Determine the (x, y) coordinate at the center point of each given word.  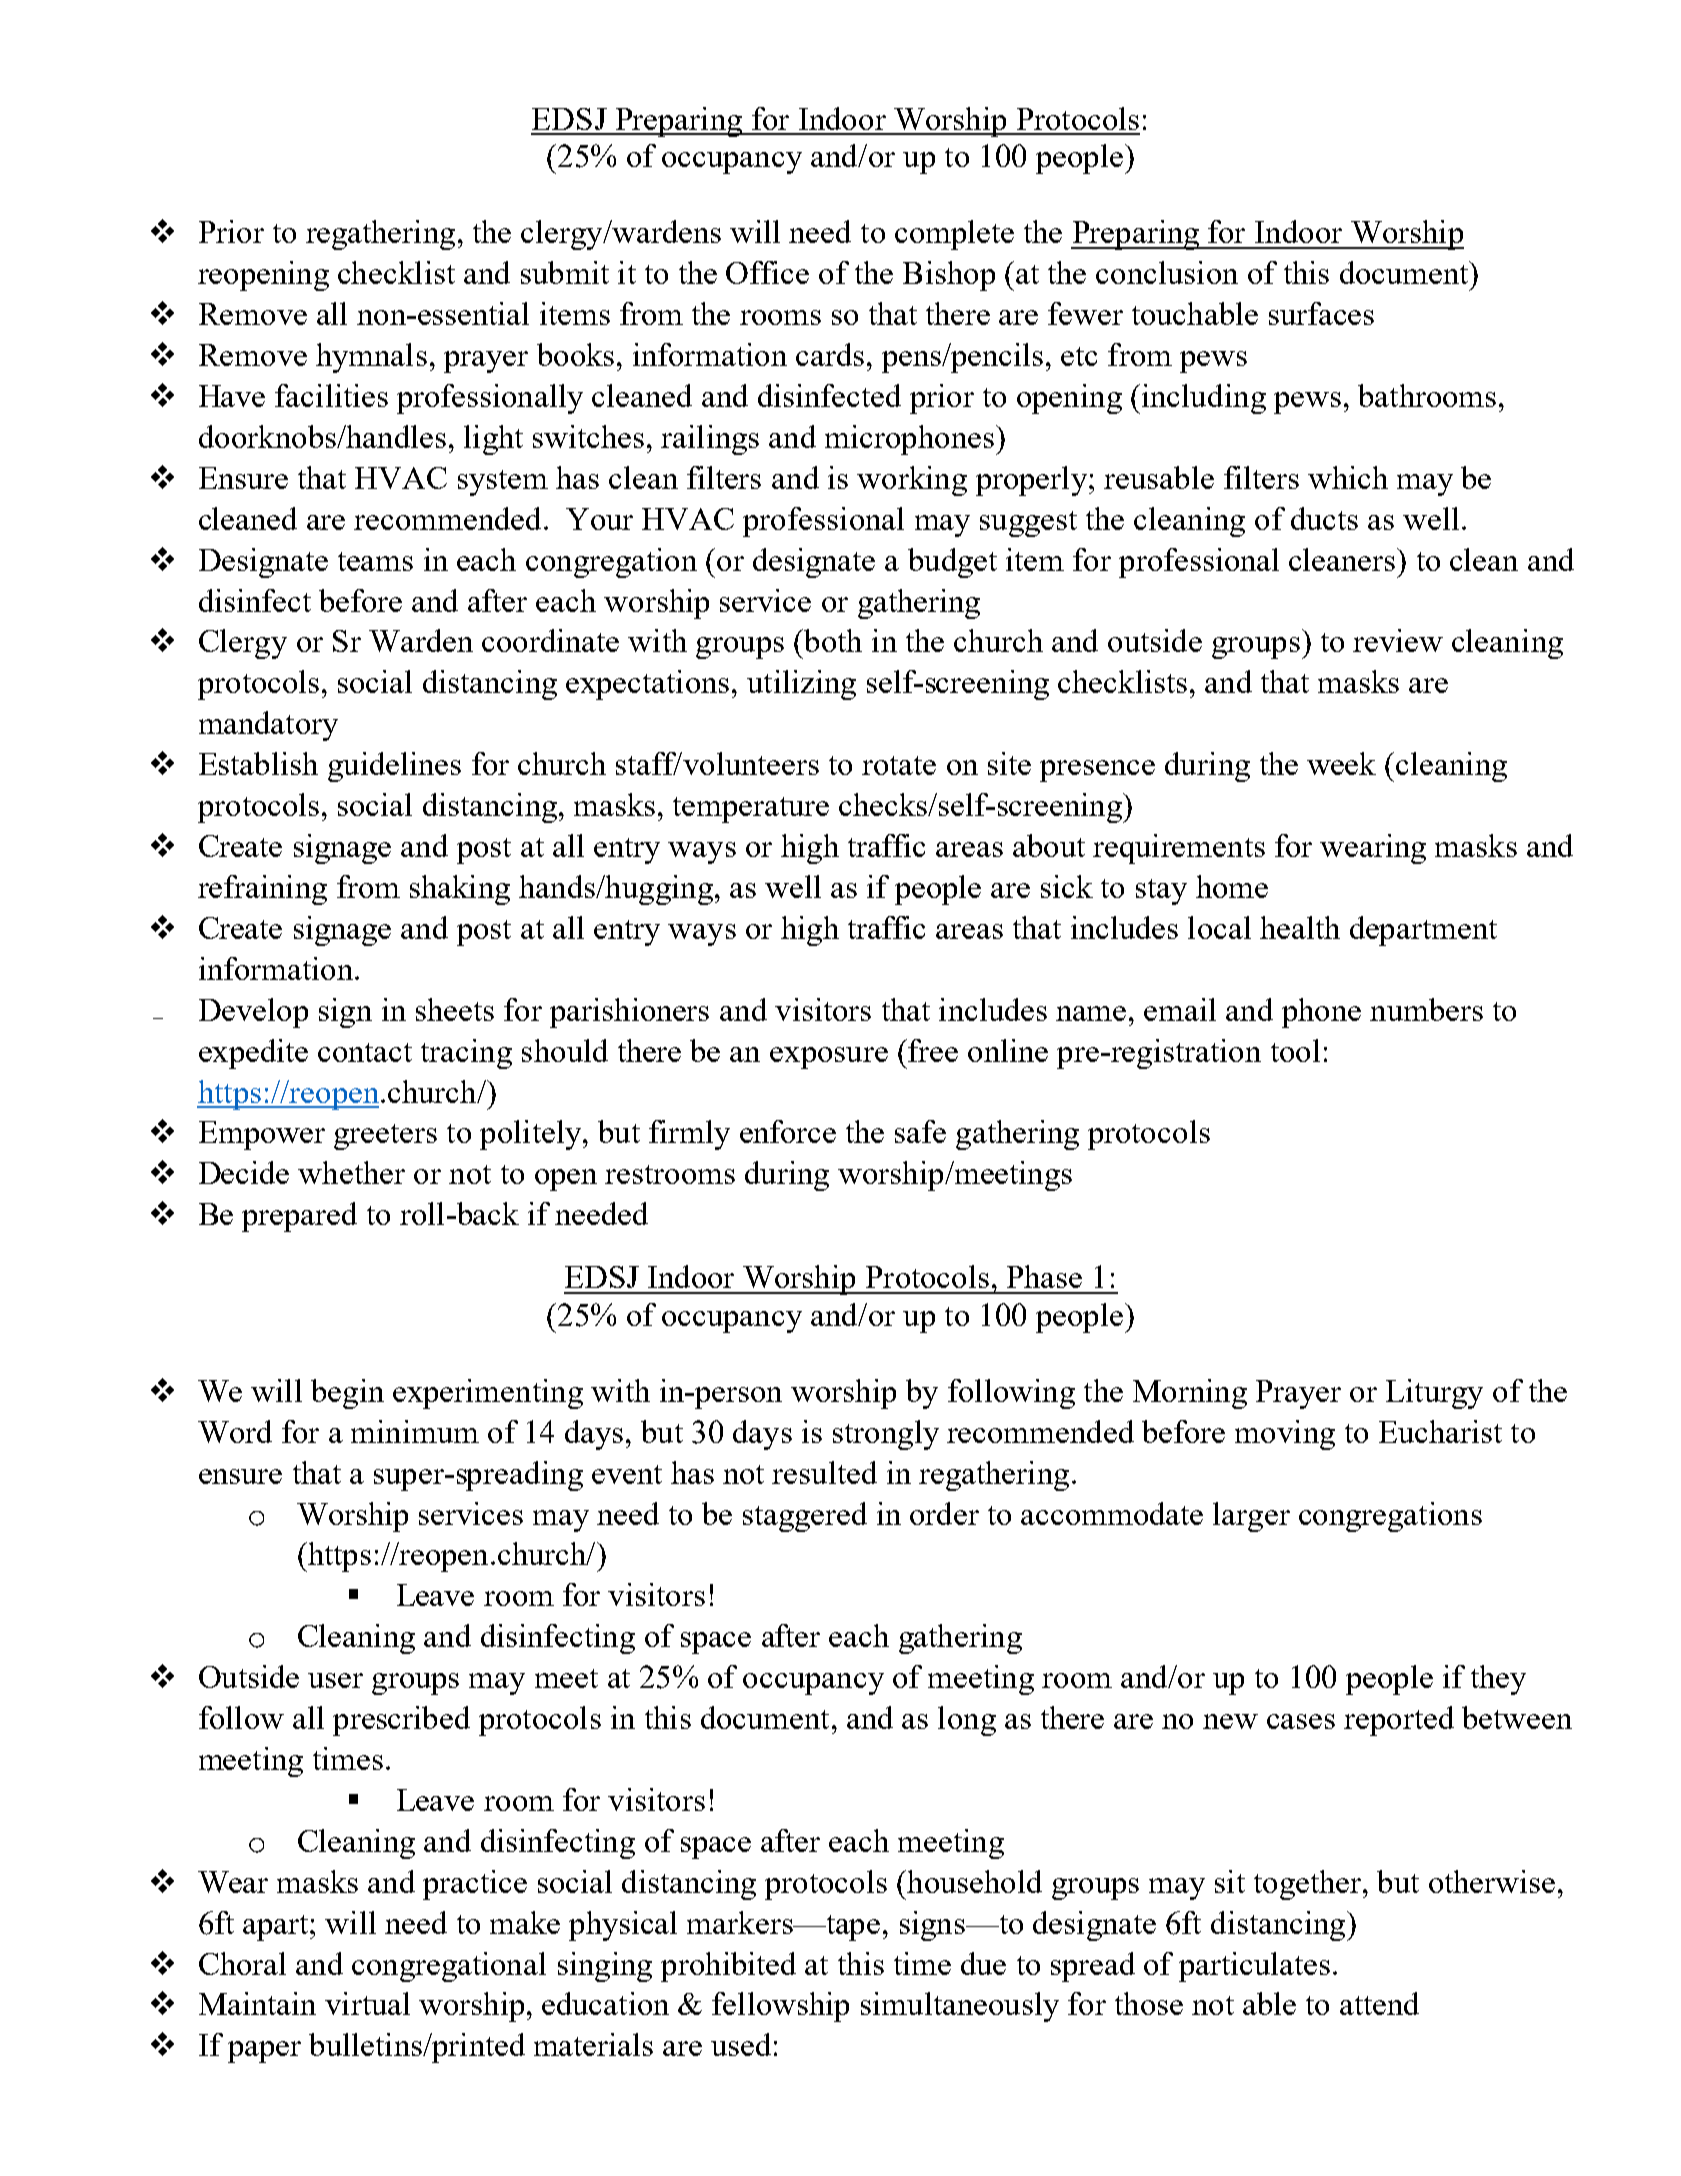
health (1300, 927)
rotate (899, 765)
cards (830, 354)
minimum (415, 1431)
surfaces (1321, 313)
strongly (886, 1435)
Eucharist (1440, 1431)
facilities (331, 395)
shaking (460, 890)
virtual (367, 2003)
